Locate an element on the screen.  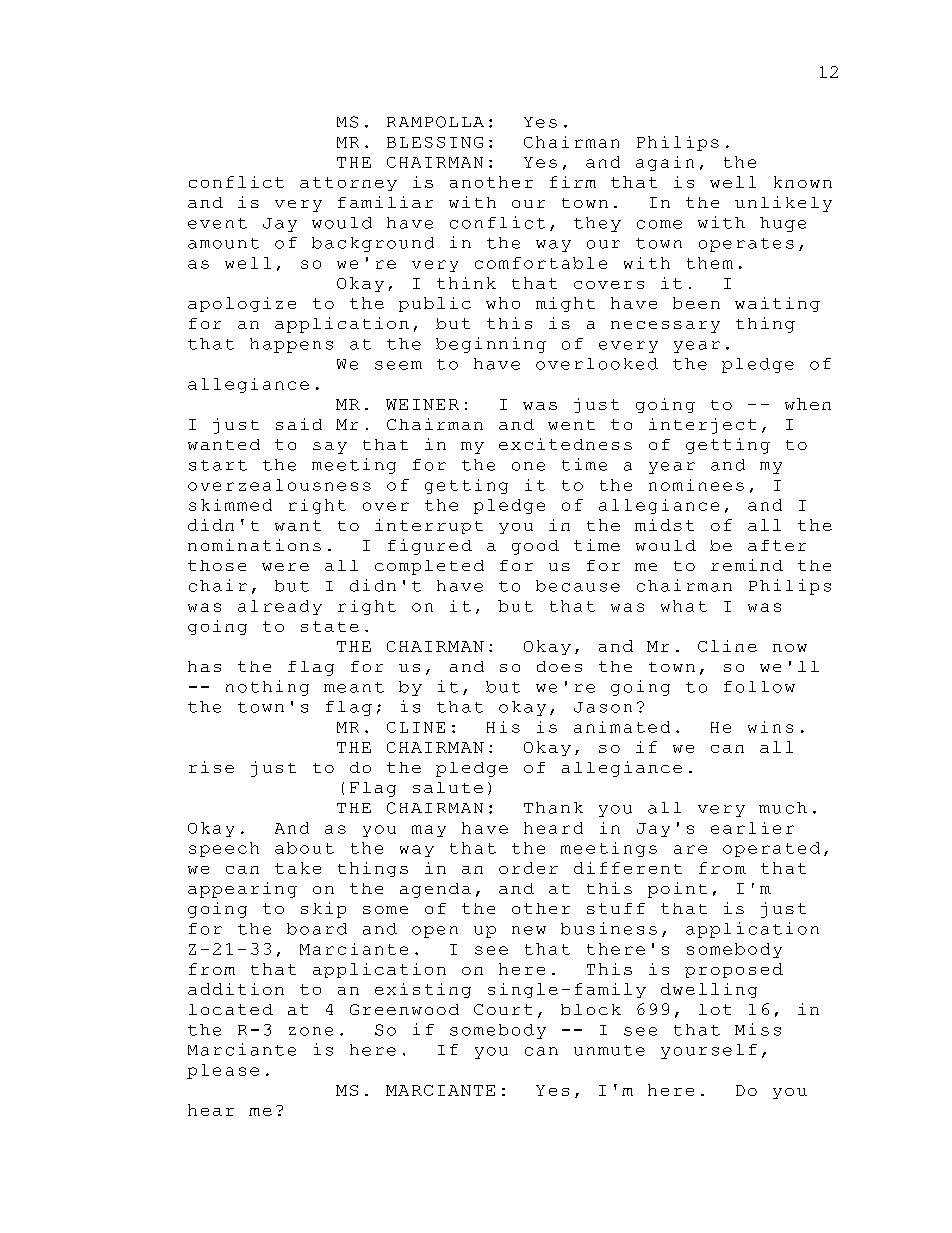
firm is located at coordinates (573, 182).
